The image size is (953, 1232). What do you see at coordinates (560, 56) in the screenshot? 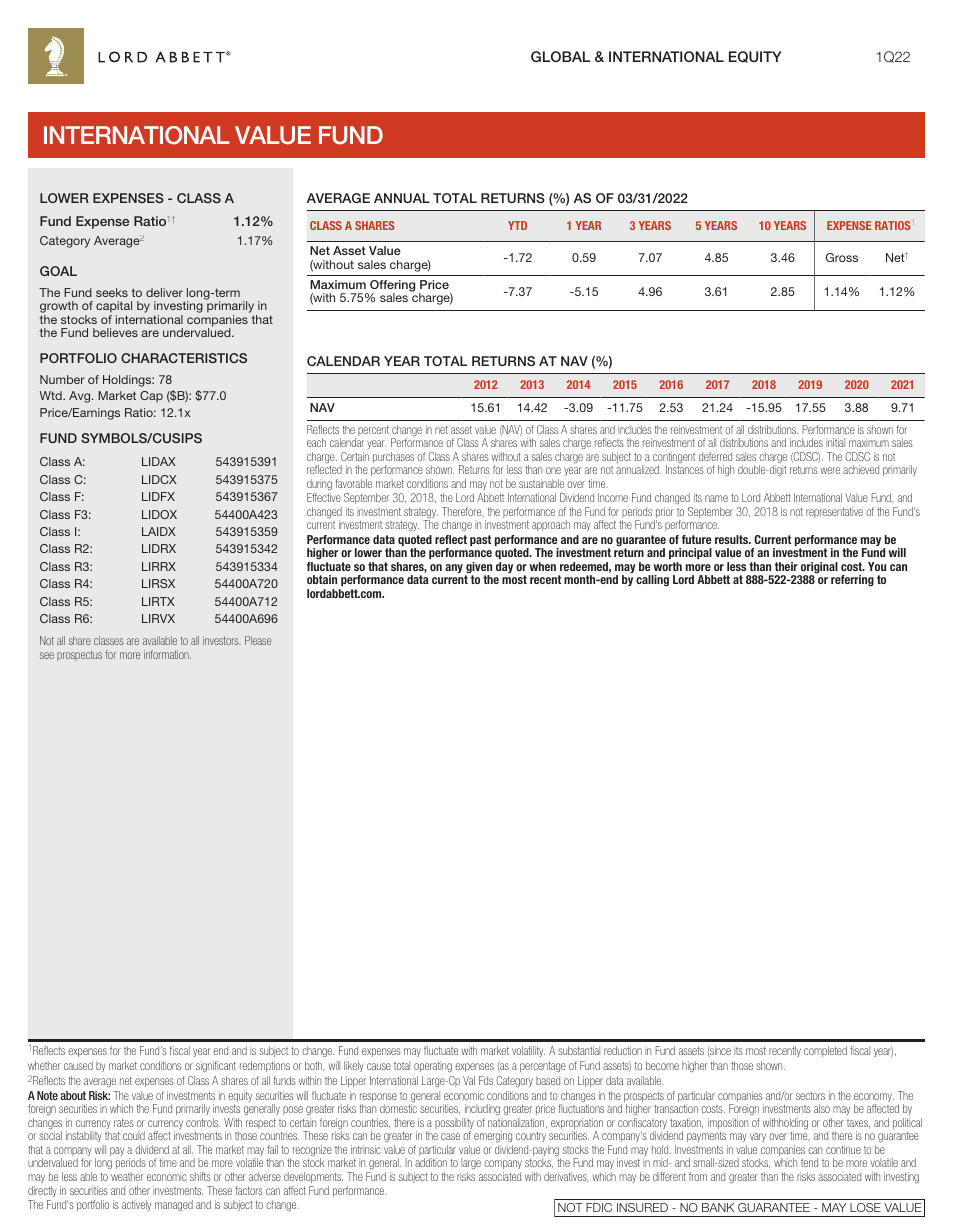
I see `GLOBAL` at bounding box center [560, 56].
